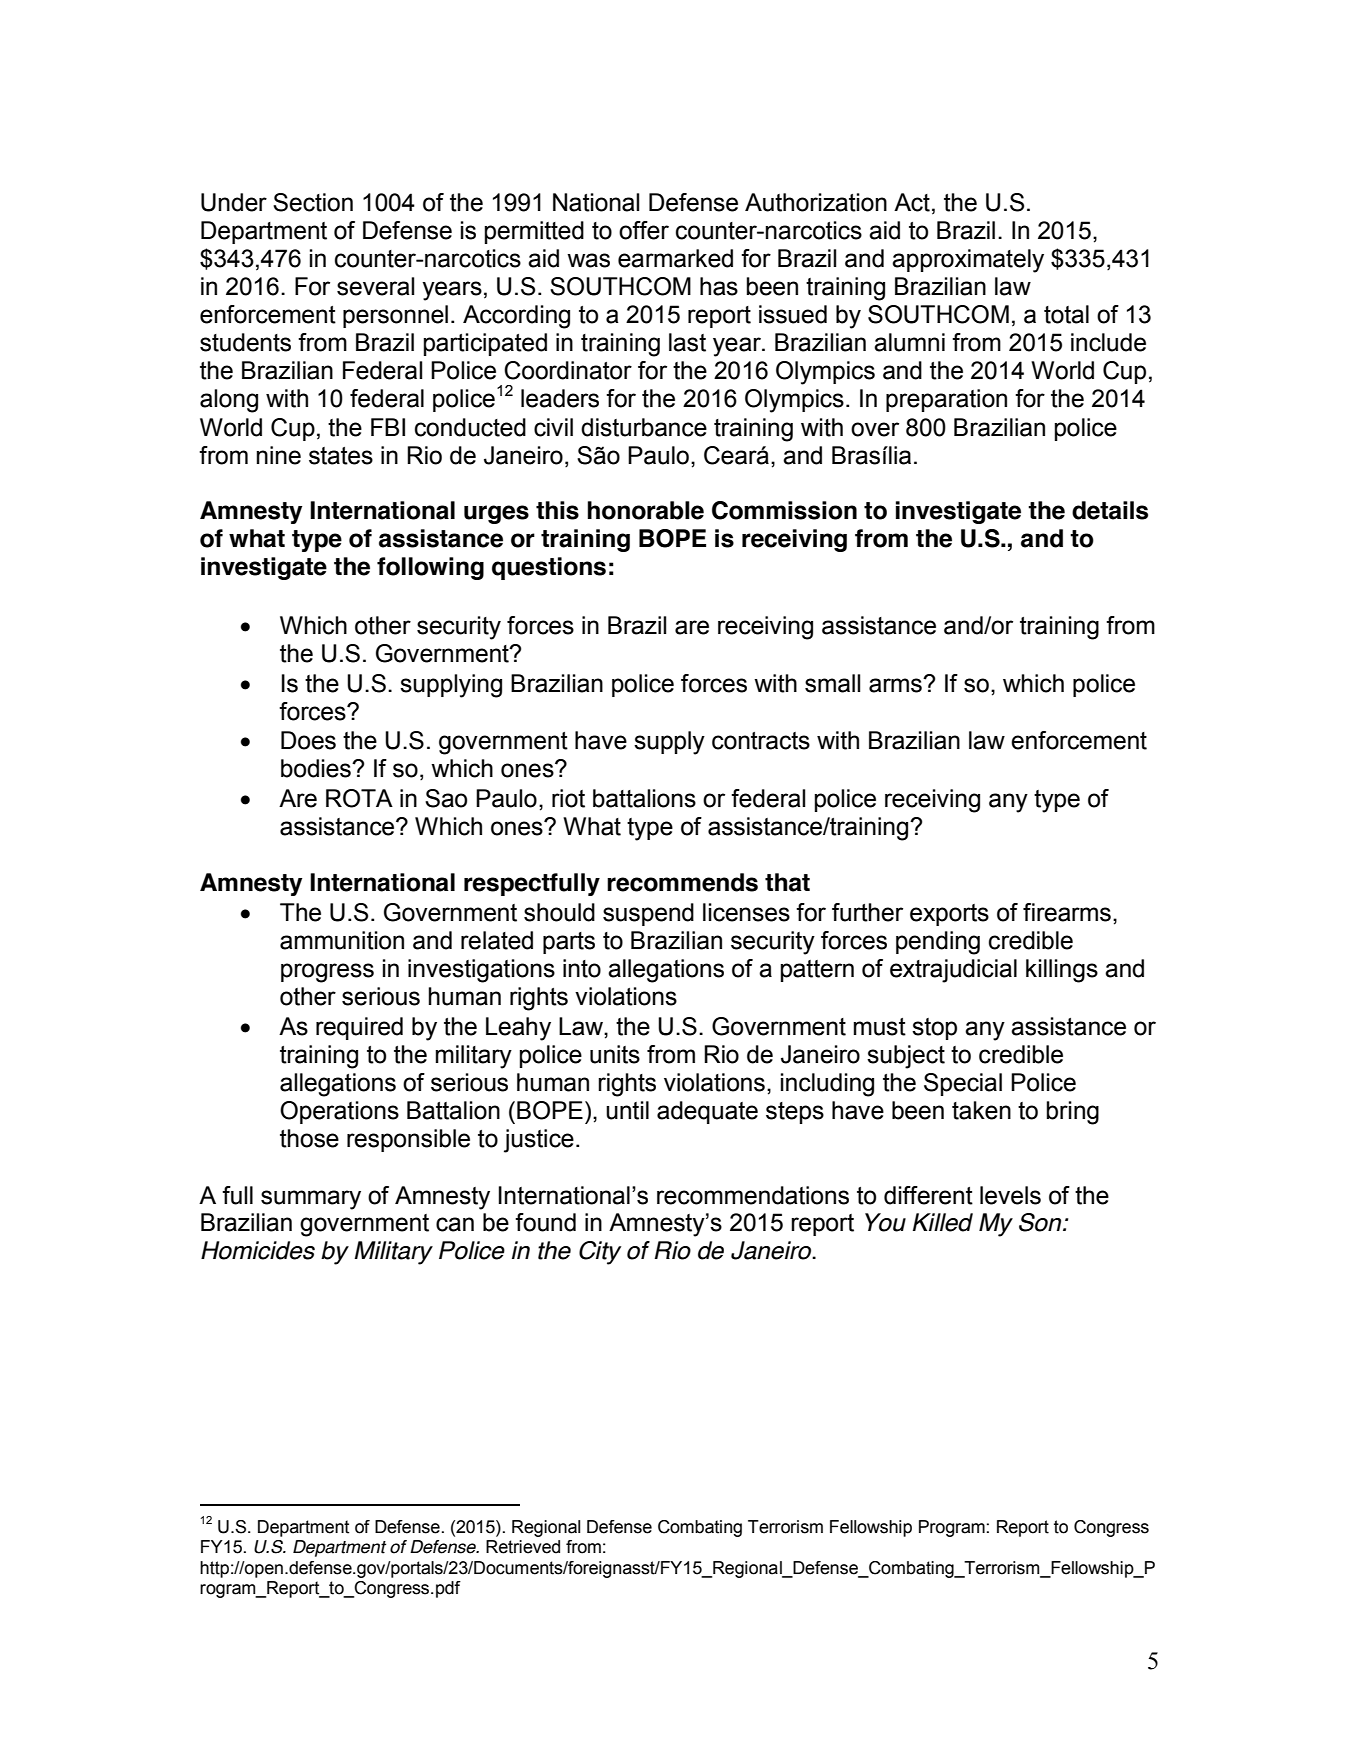 The height and width of the screenshot is (1758, 1359). What do you see at coordinates (313, 202) in the screenshot?
I see `Section` at bounding box center [313, 202].
